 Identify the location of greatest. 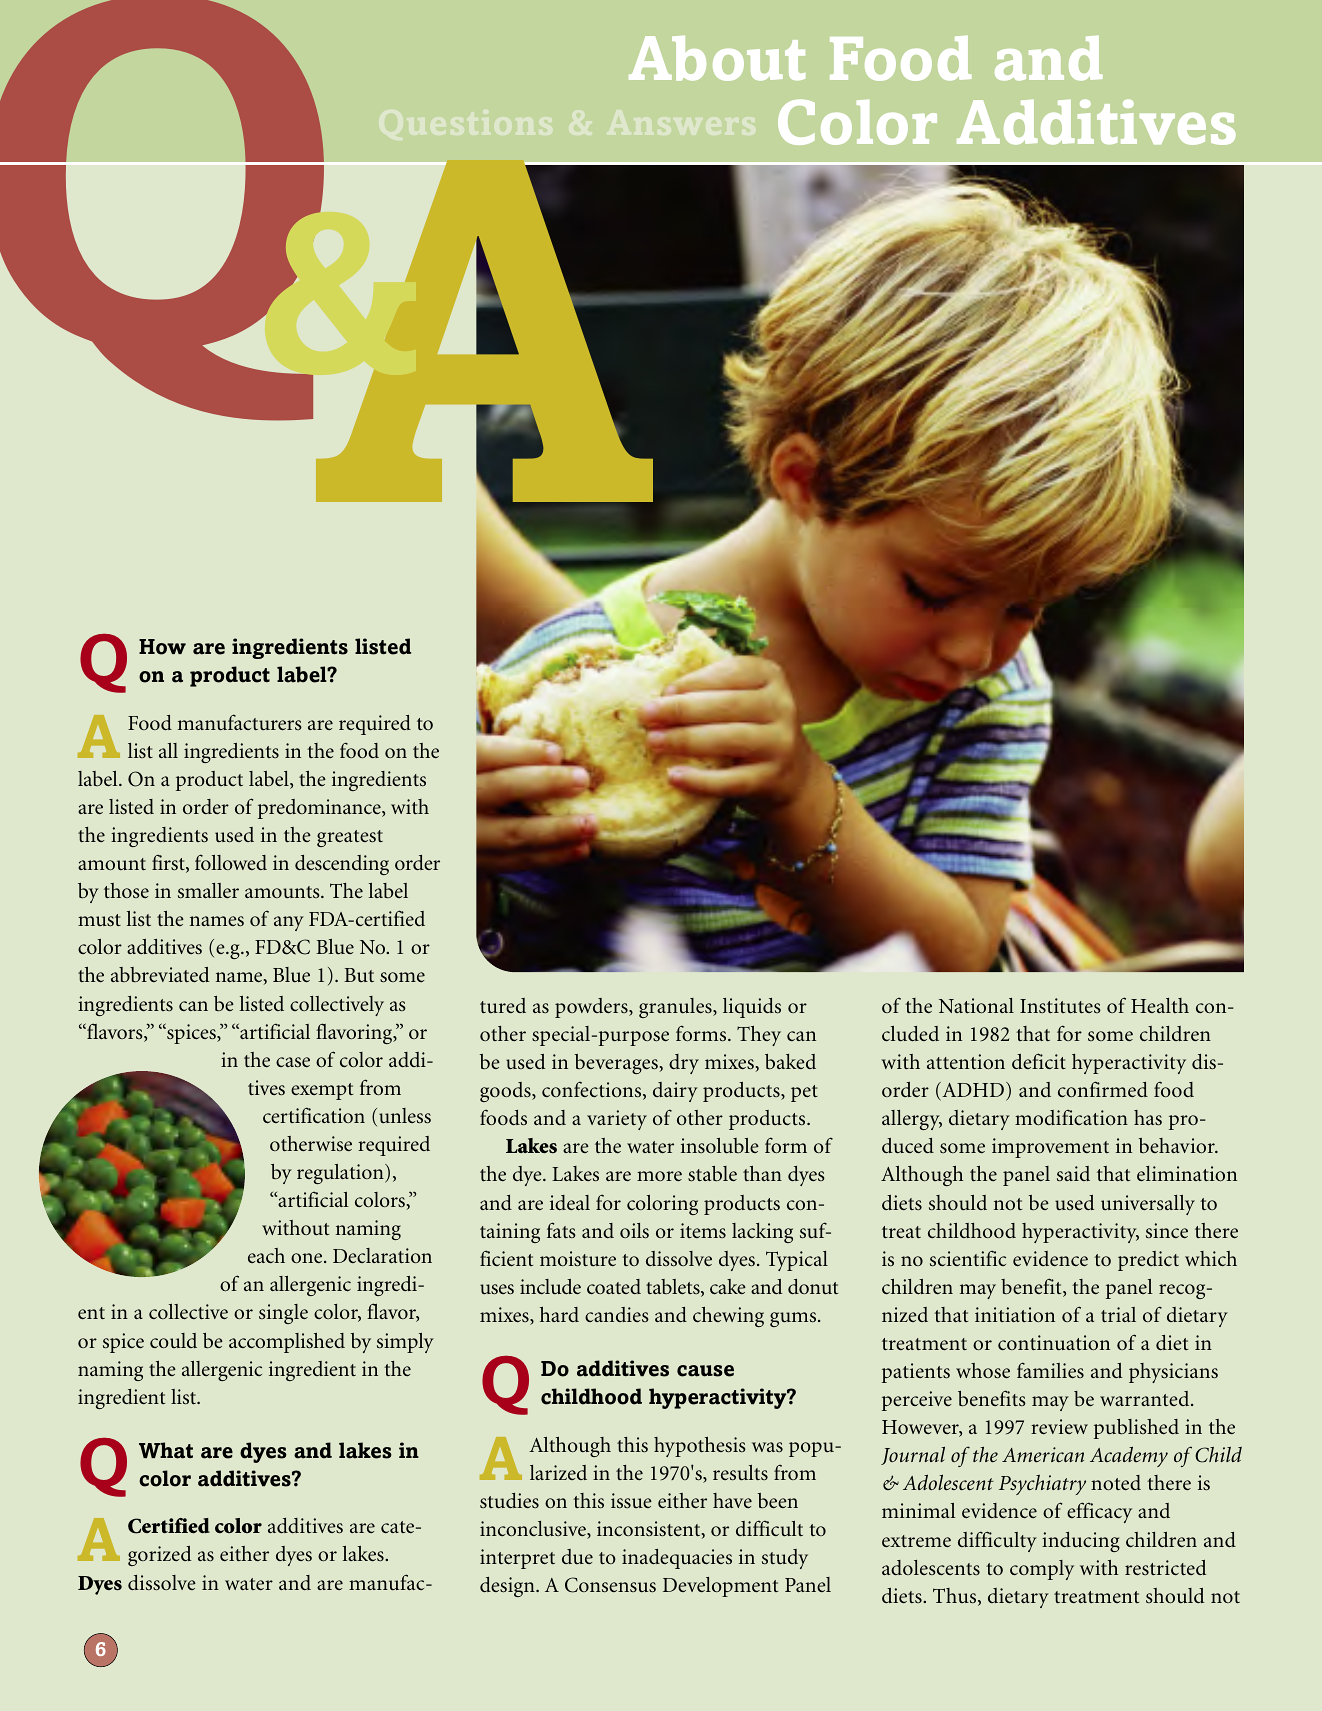
(350, 838).
